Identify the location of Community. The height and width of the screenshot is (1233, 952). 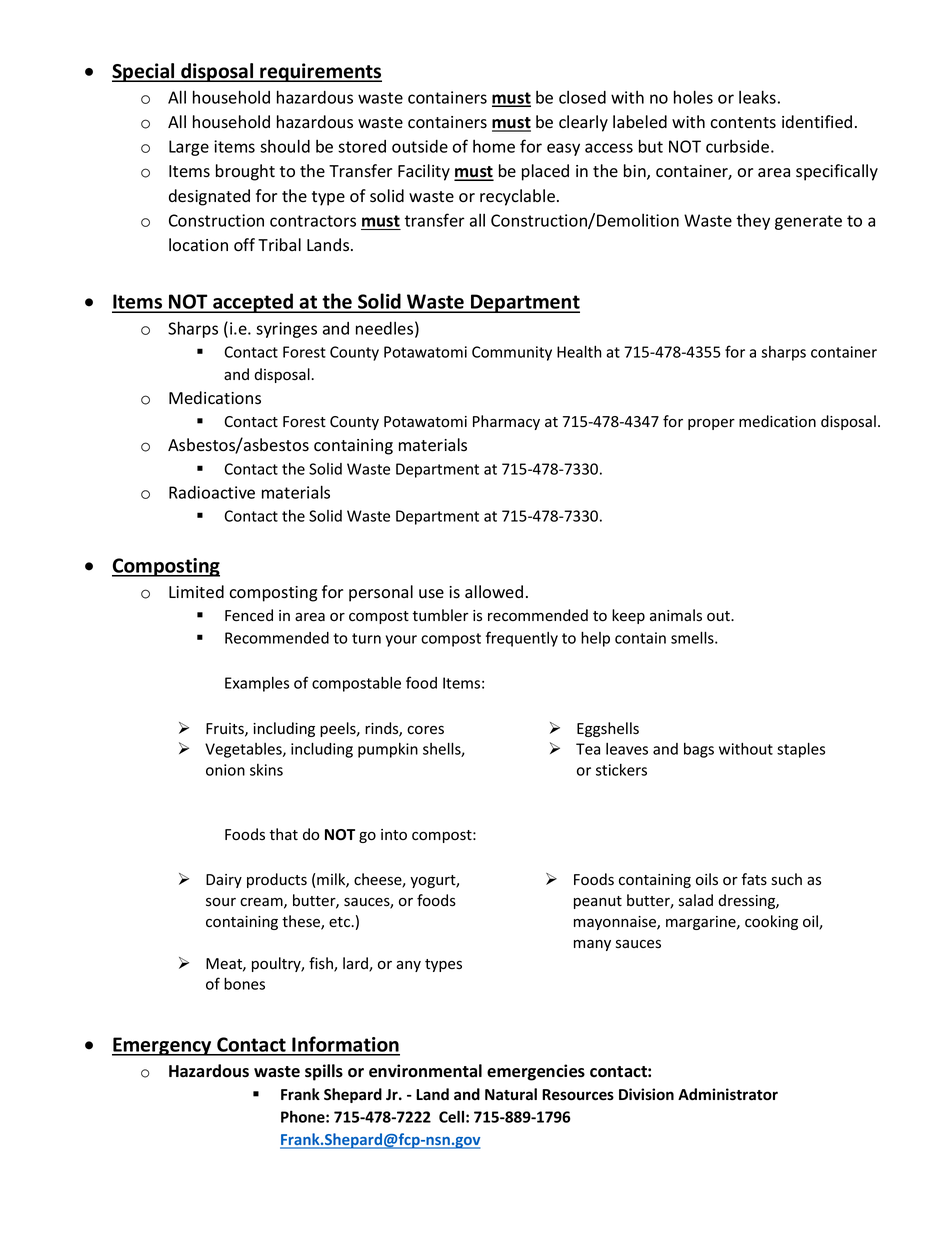
(512, 353).
